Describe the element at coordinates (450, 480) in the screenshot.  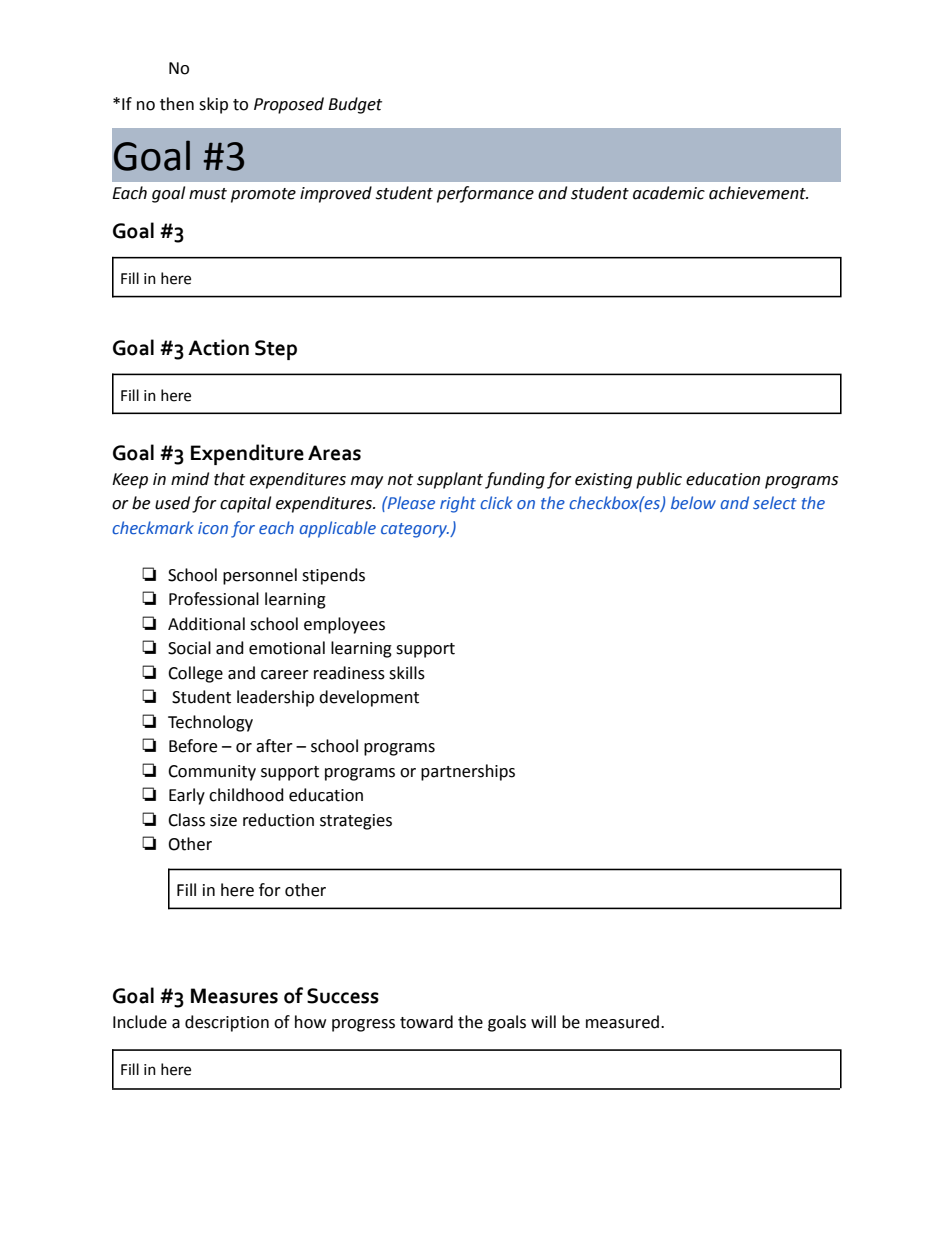
I see `supplant` at that location.
